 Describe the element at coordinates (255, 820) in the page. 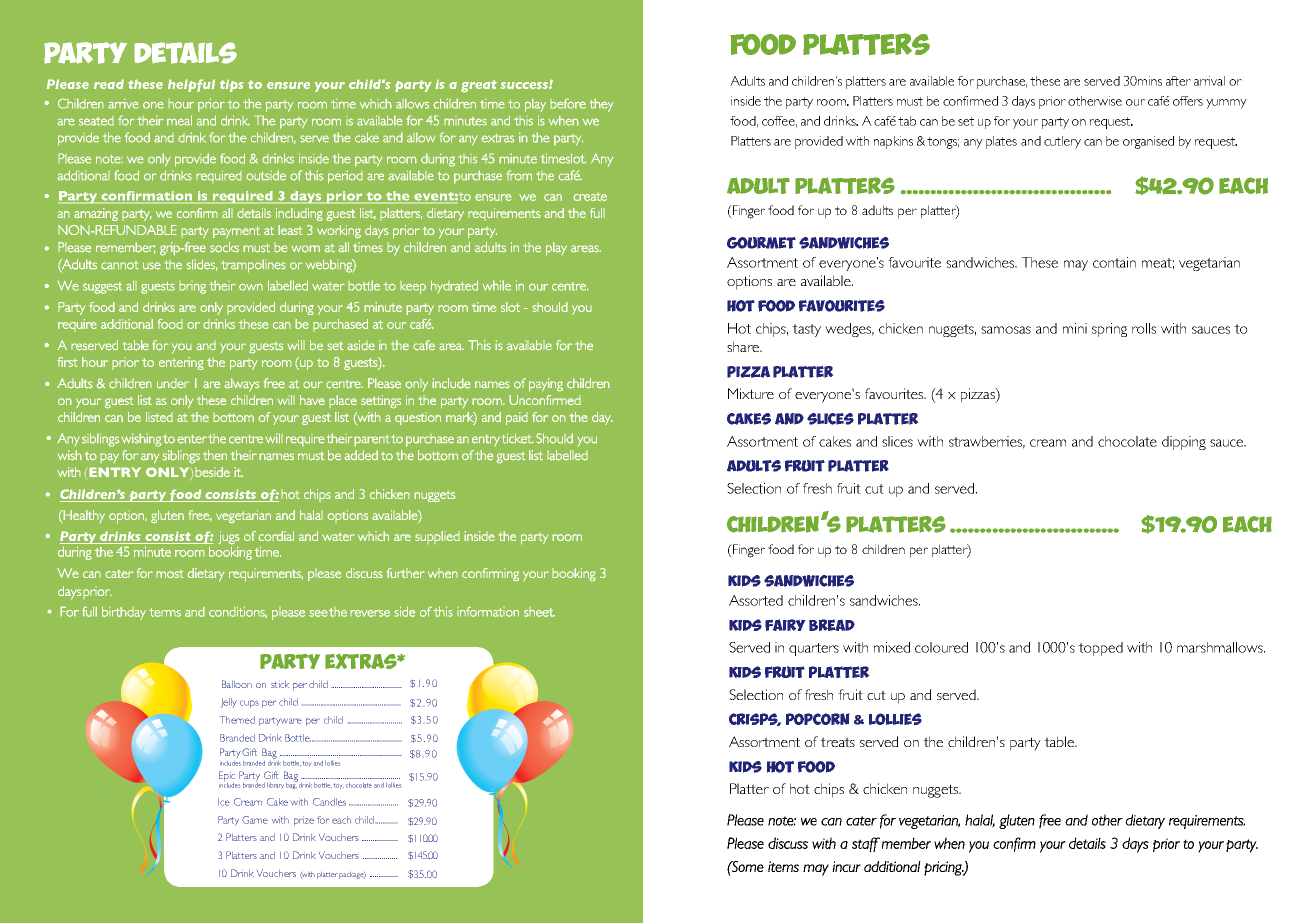

I see `Game` at that location.
